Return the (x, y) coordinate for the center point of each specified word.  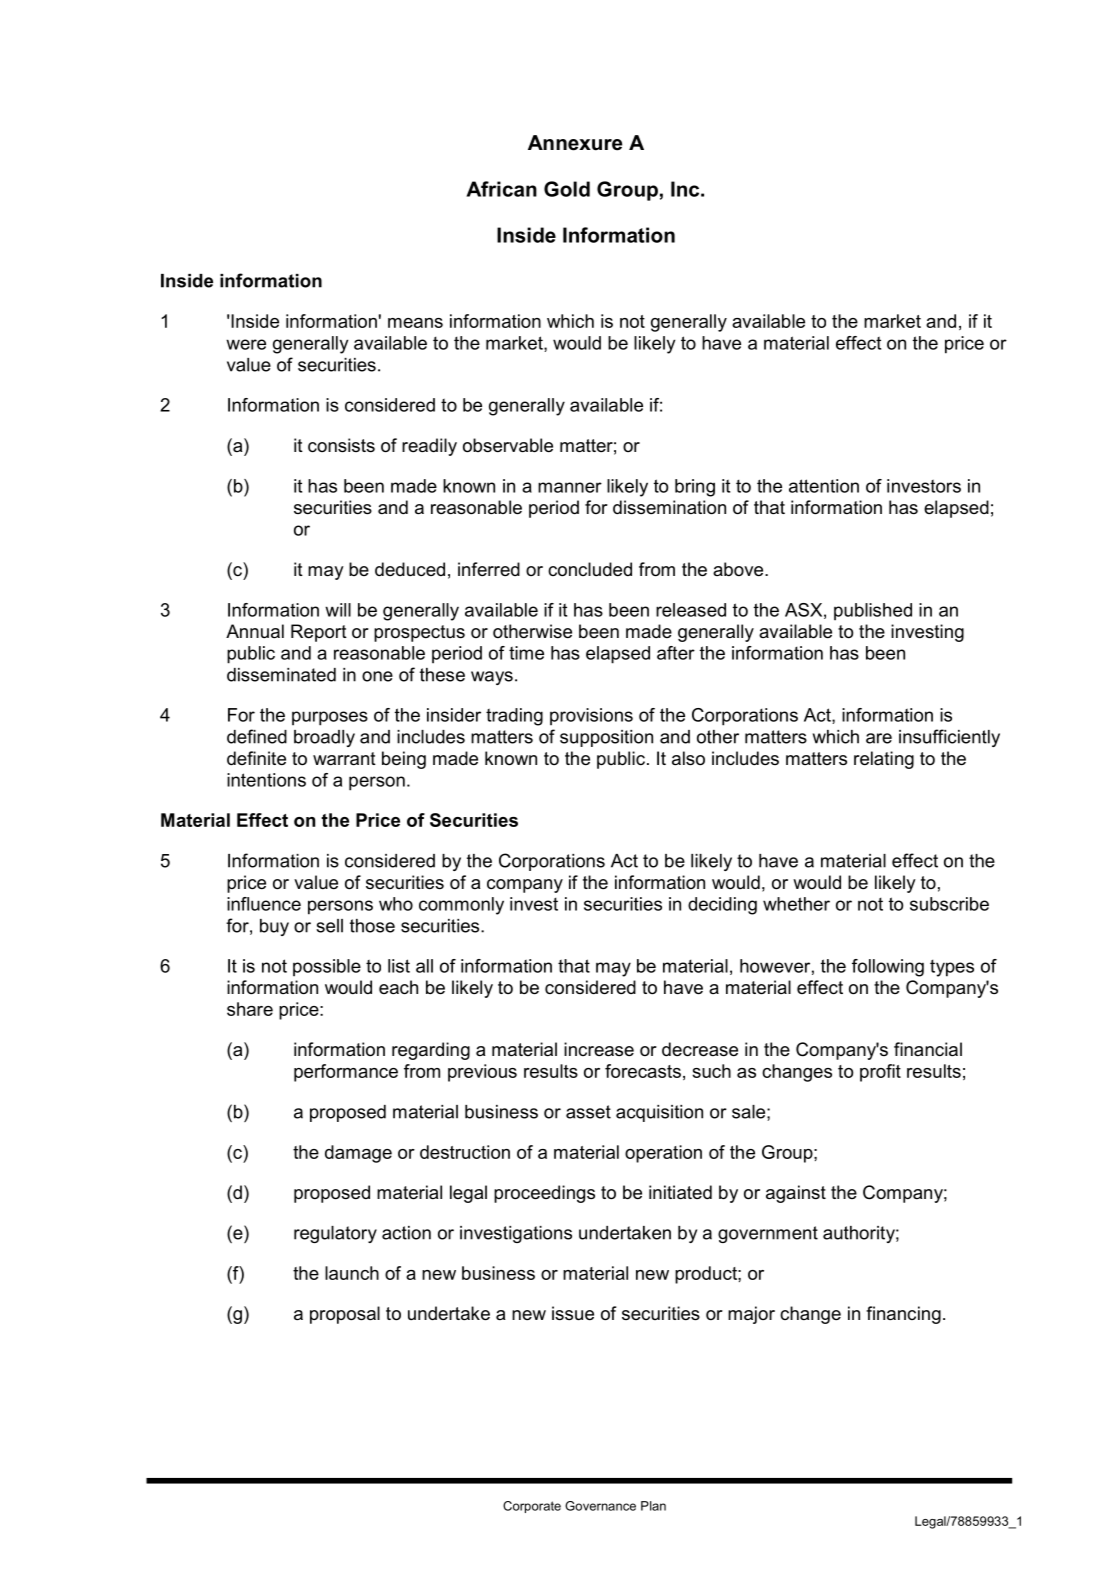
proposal (345, 1315)
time (526, 653)
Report (319, 633)
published (873, 612)
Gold (567, 189)
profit (880, 1073)
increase (599, 1049)
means (415, 323)
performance (346, 1073)
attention (824, 486)
